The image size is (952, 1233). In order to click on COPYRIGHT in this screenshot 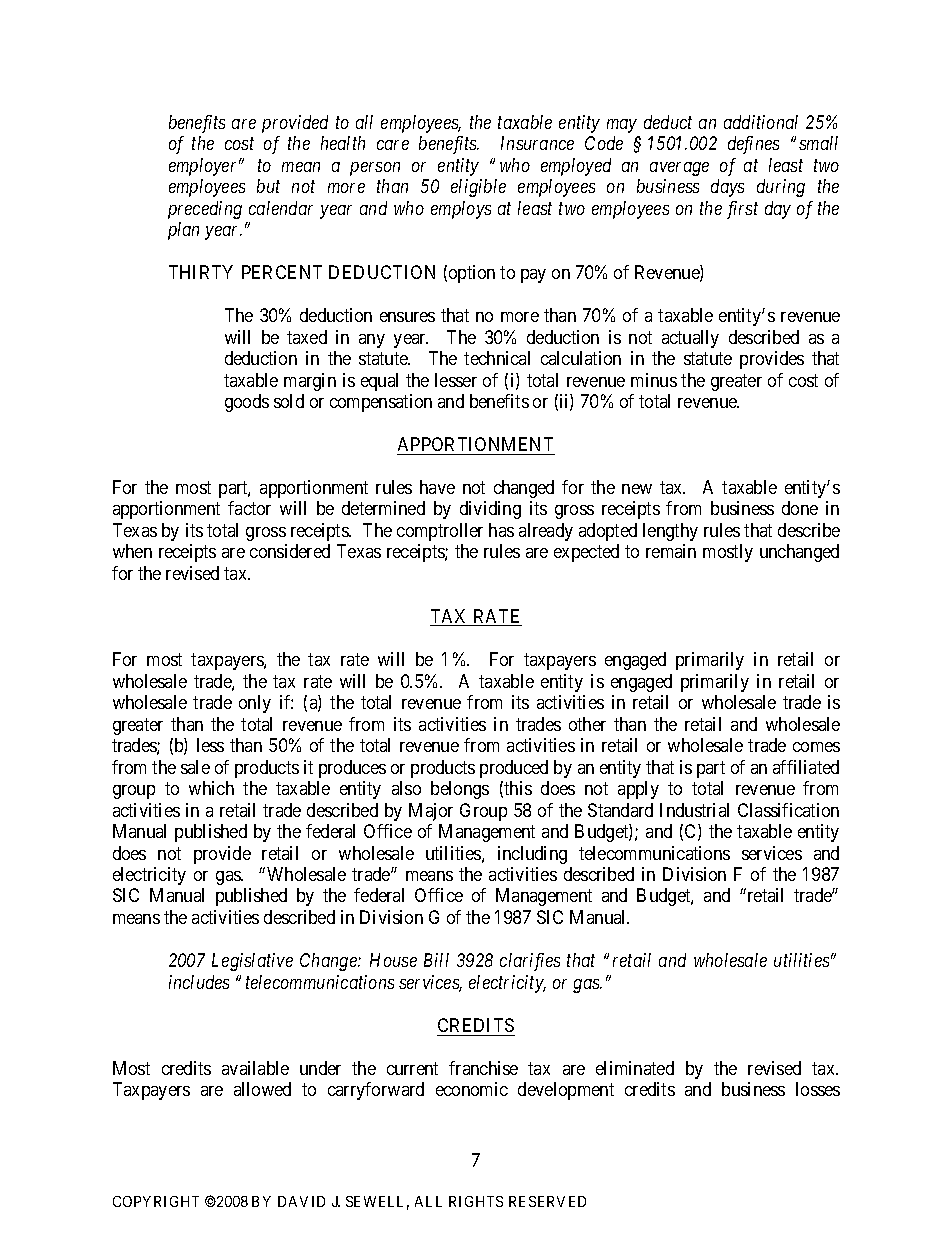, I will do `click(156, 1201)`.
